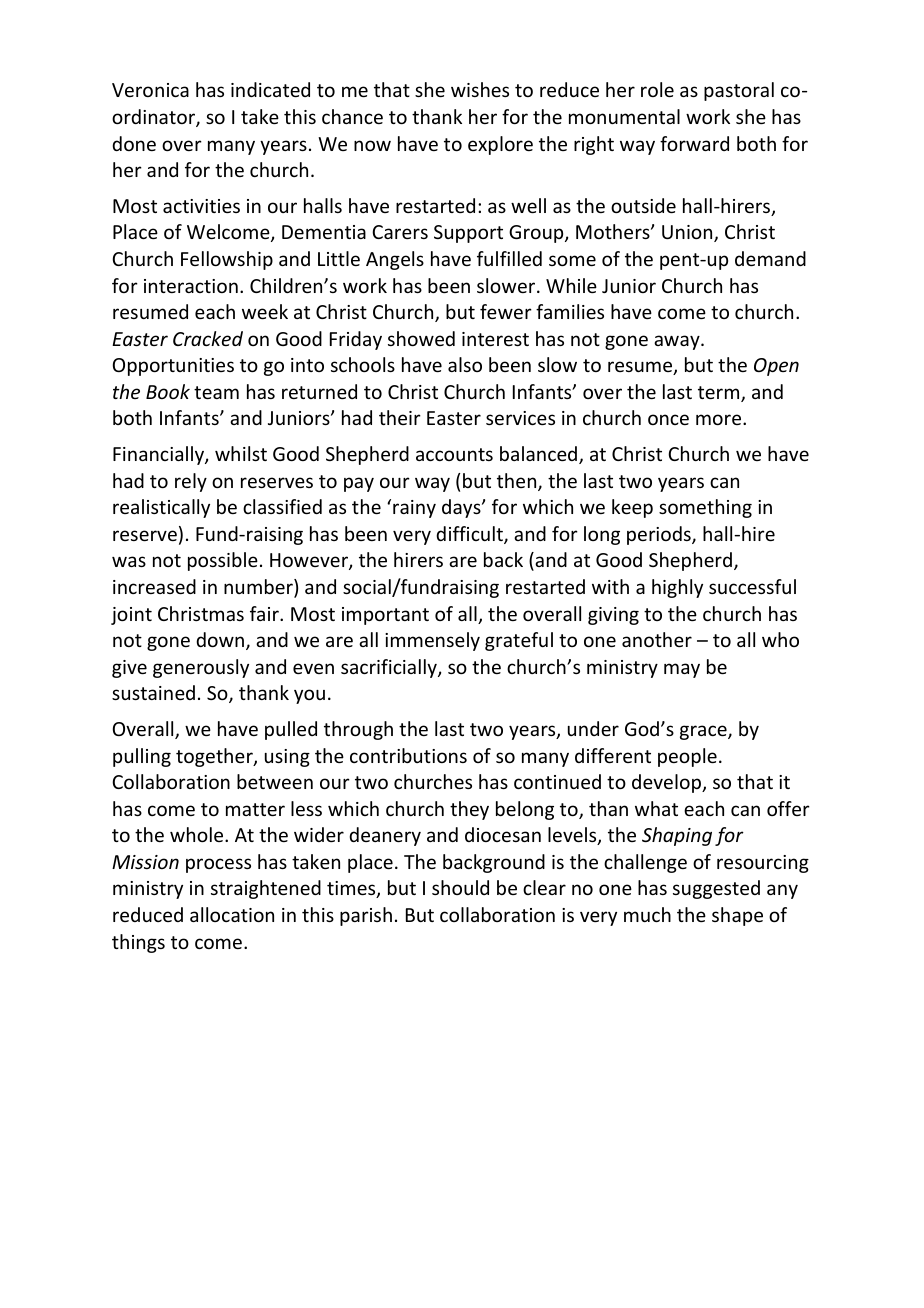  I want to click on forward, so click(694, 143).
